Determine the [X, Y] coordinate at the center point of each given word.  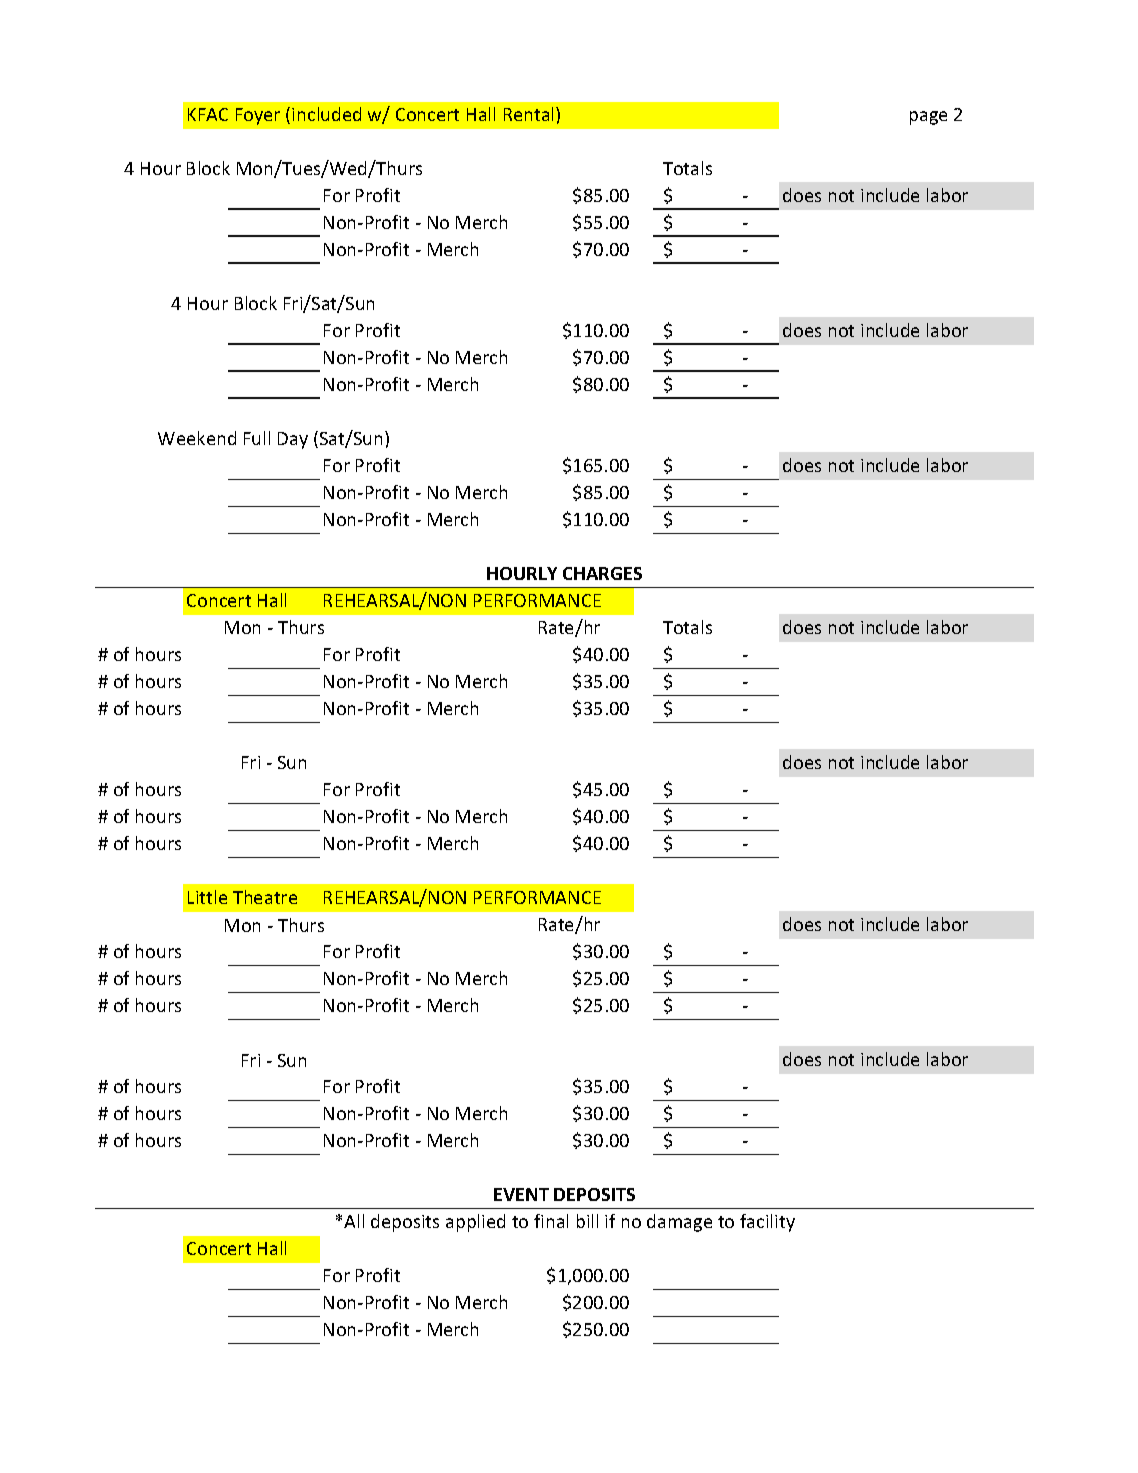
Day [293, 440]
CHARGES [602, 573]
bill [587, 1221]
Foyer [258, 116]
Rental [530, 114]
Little [207, 897]
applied [475, 1223]
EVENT [521, 1194]
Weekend [197, 438]
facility [767, 1223]
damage [679, 1223]
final [551, 1221]
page [928, 118]
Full [257, 438]
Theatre [265, 897]
